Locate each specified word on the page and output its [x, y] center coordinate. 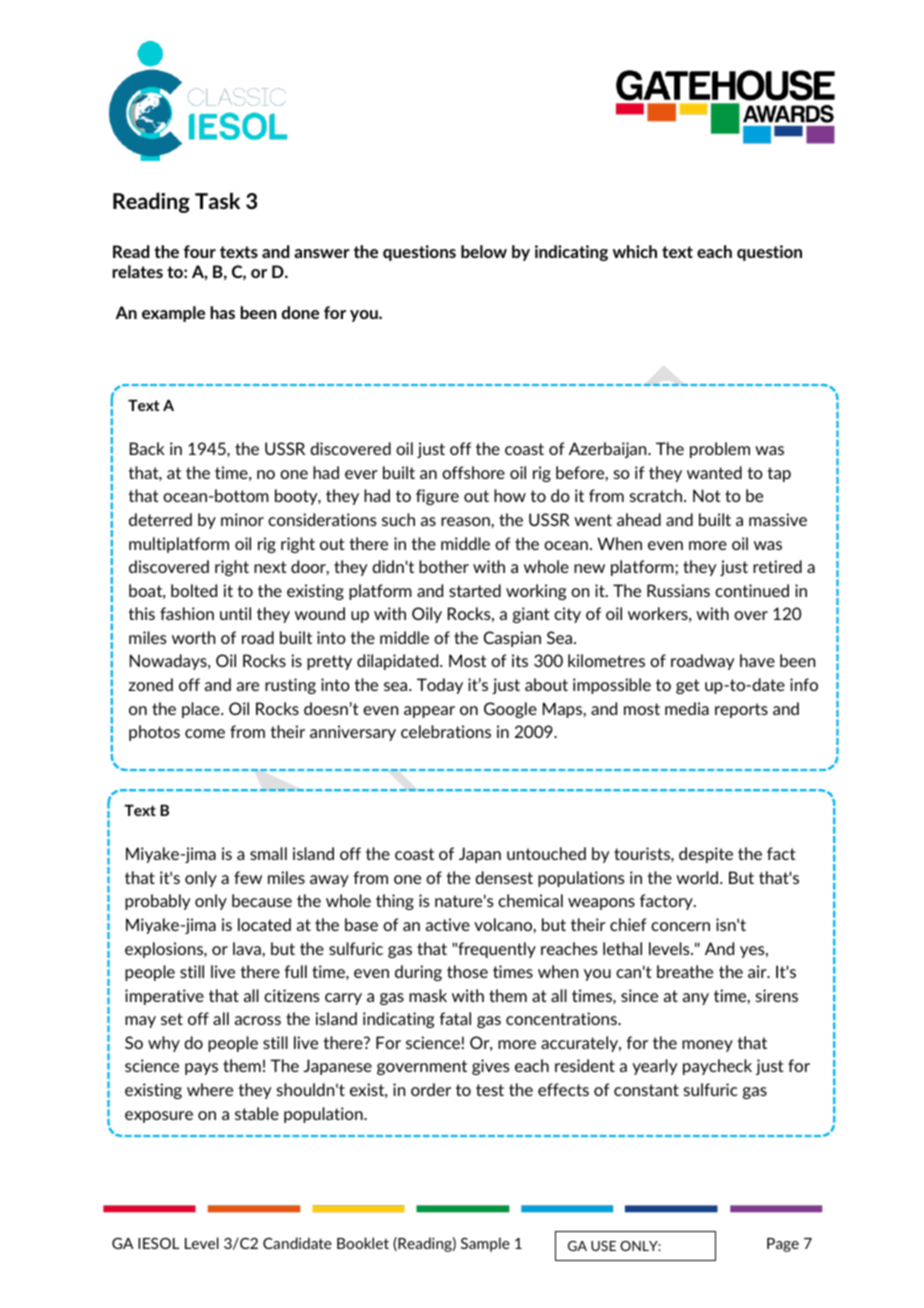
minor [242, 519]
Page [783, 1245]
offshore [473, 472]
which [635, 251]
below [484, 251]
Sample [485, 1244]
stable [257, 1113]
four [200, 251]
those [467, 971]
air [758, 971]
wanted [714, 472]
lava [247, 948]
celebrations [446, 731]
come [205, 733]
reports [741, 710]
